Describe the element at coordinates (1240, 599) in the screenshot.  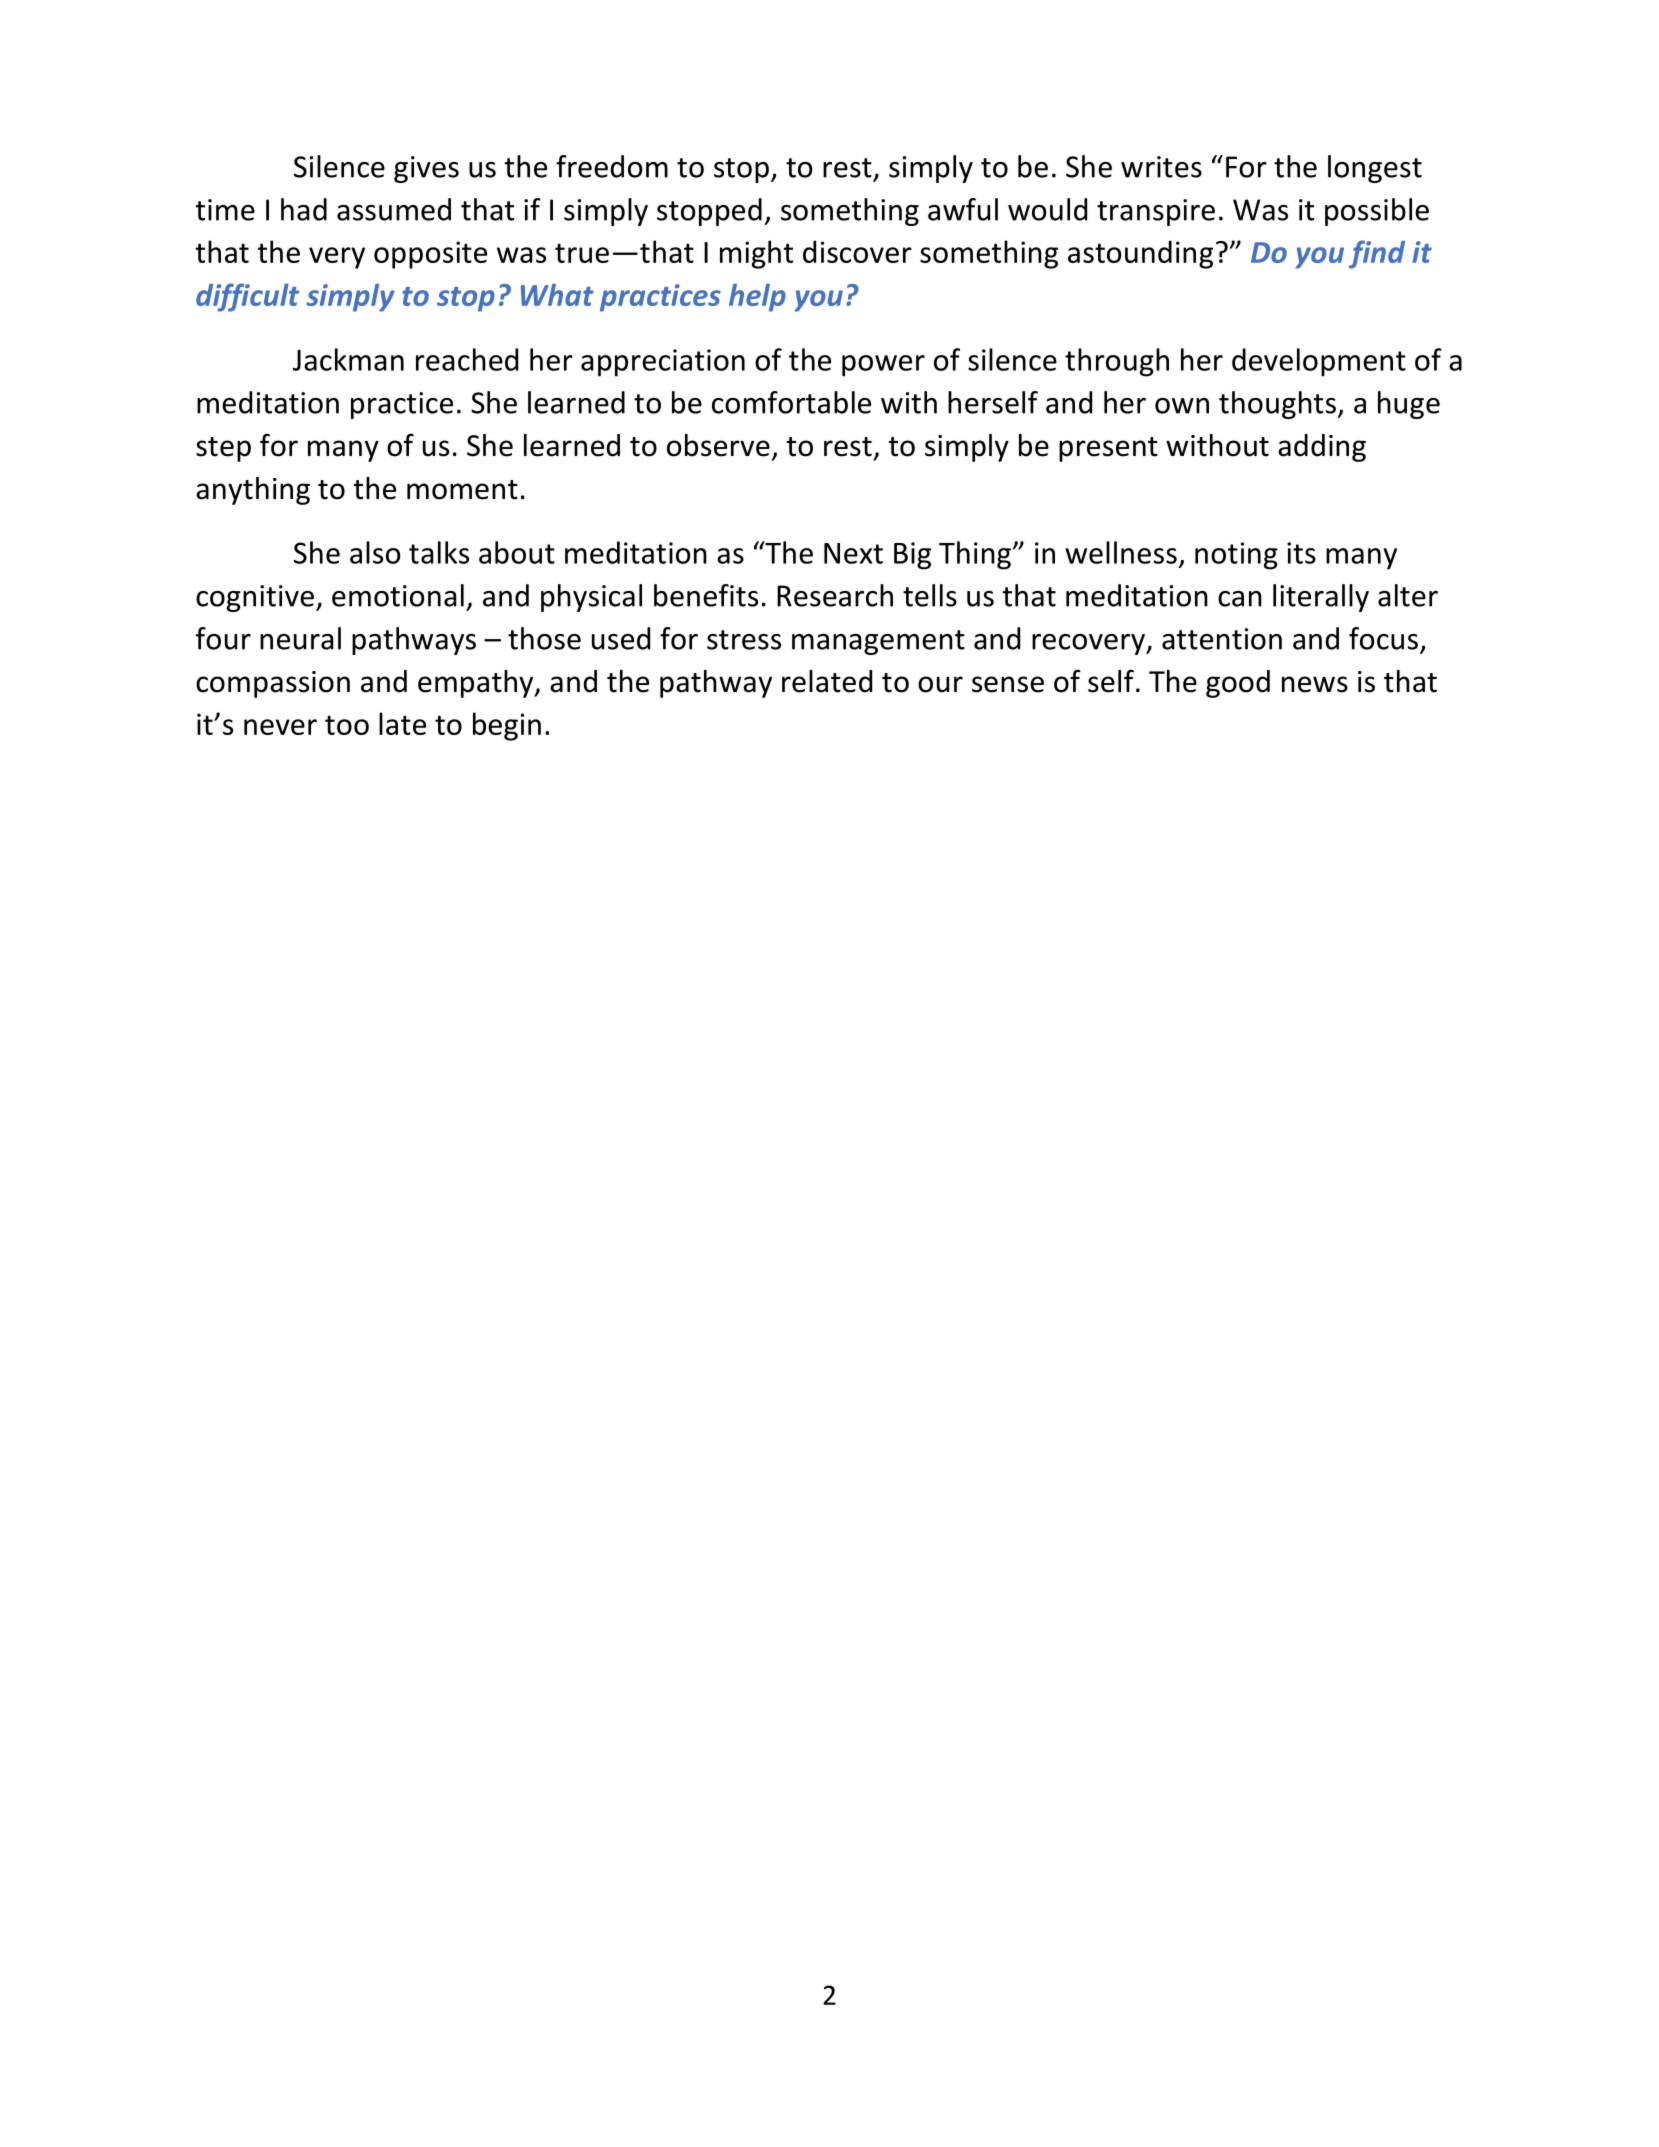
I see `can` at that location.
